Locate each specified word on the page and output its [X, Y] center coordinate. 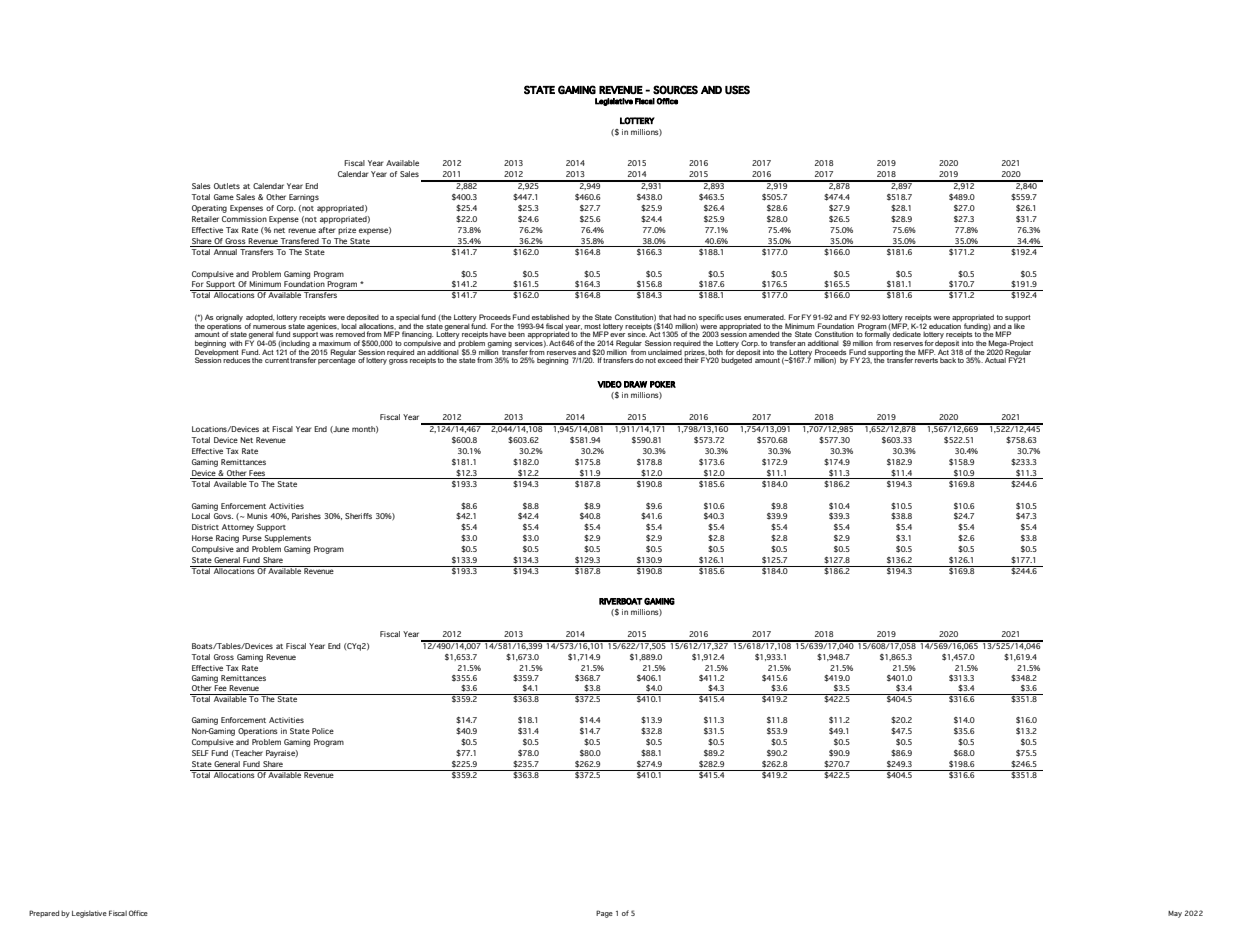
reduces [236, 360]
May [1175, 914]
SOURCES [675, 90]
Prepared [44, 914]
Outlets [227, 186]
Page [604, 914]
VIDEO [609, 384]
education [945, 325]
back [948, 360]
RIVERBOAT [621, 601]
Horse [202, 538]
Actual [995, 360]
